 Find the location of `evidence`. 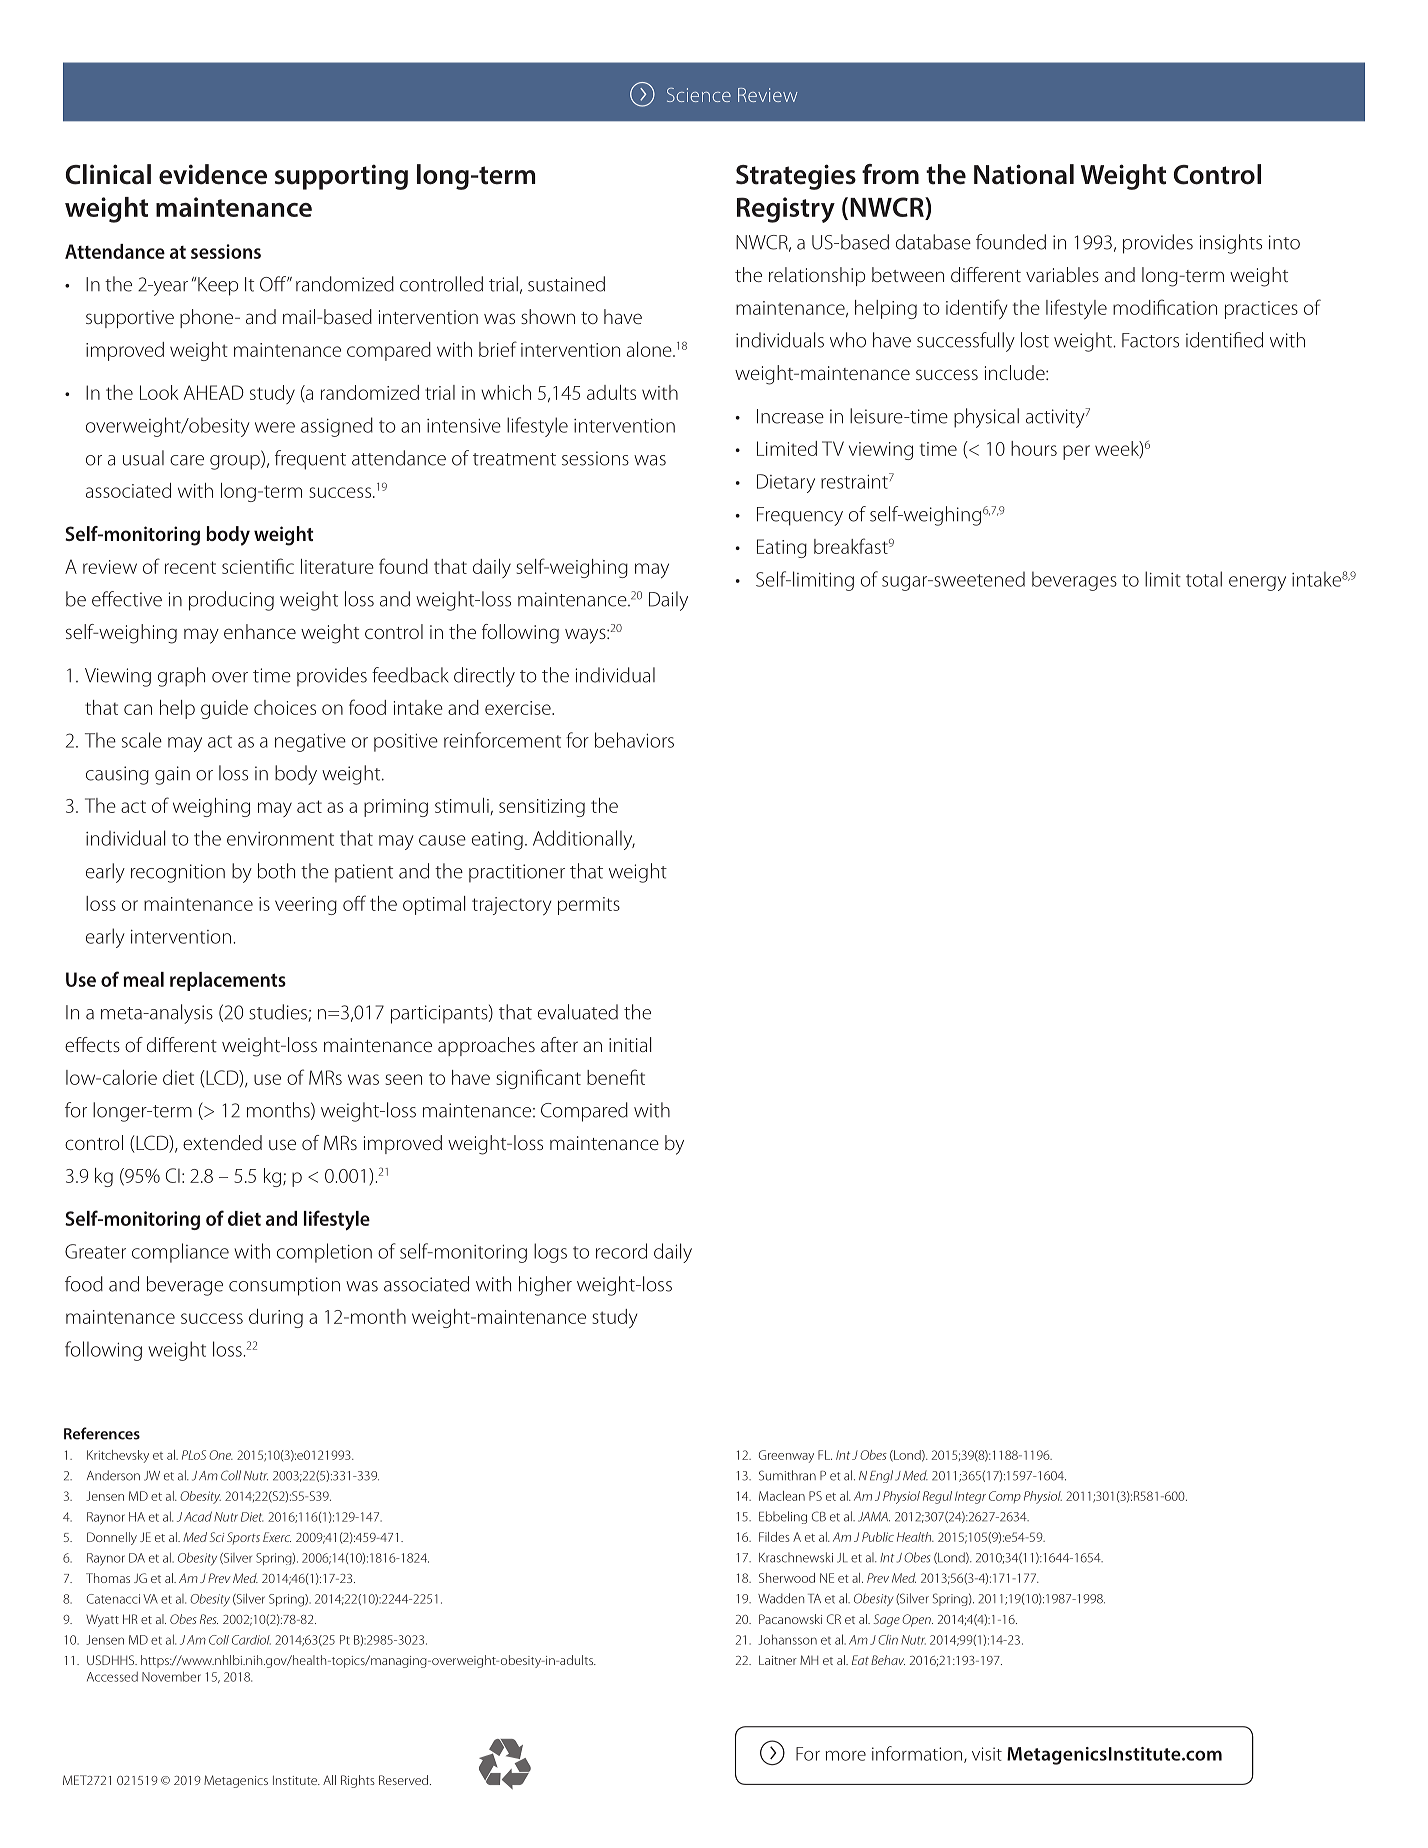

evidence is located at coordinates (213, 174).
